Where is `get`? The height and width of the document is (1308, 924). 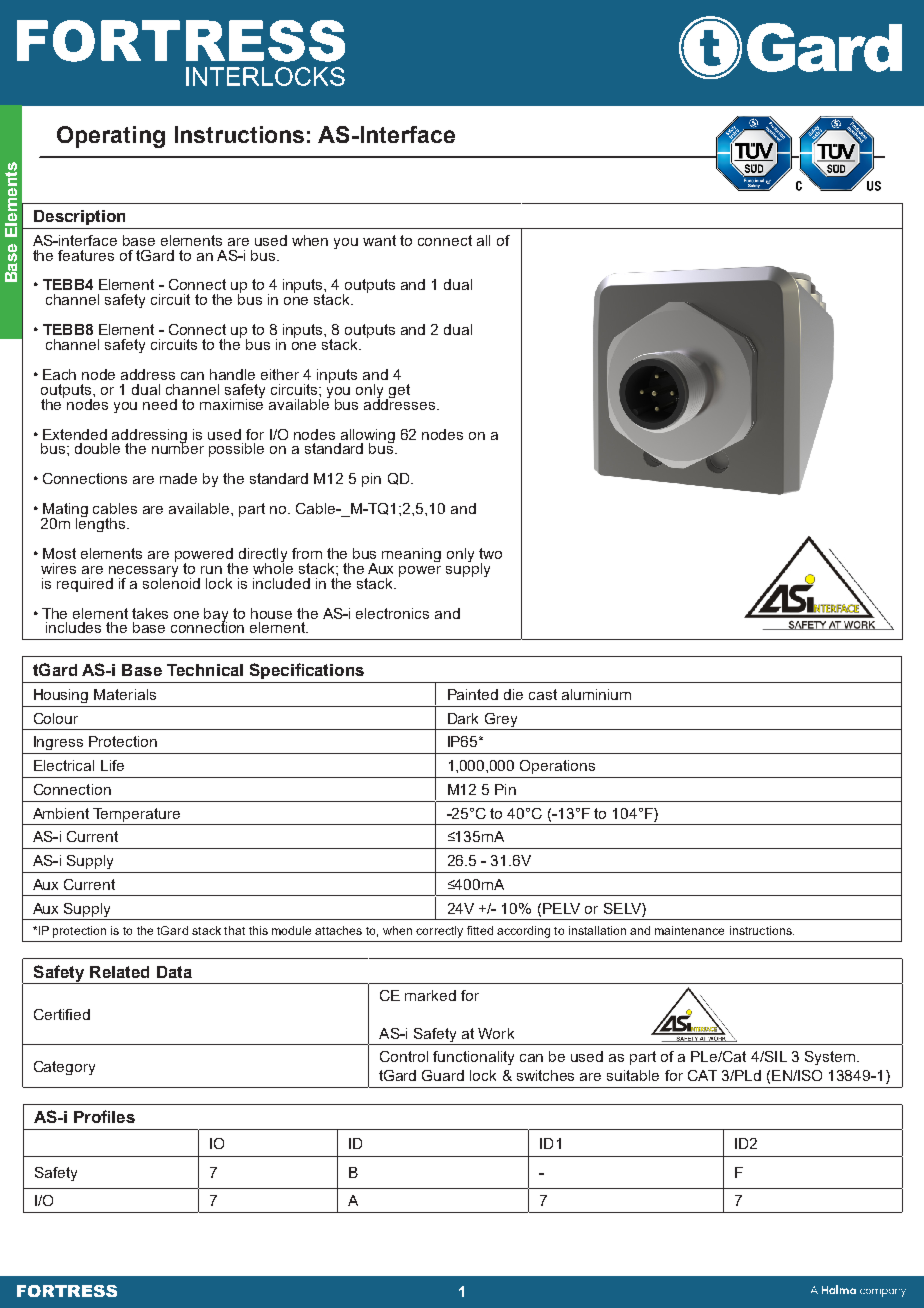 get is located at coordinates (398, 392).
